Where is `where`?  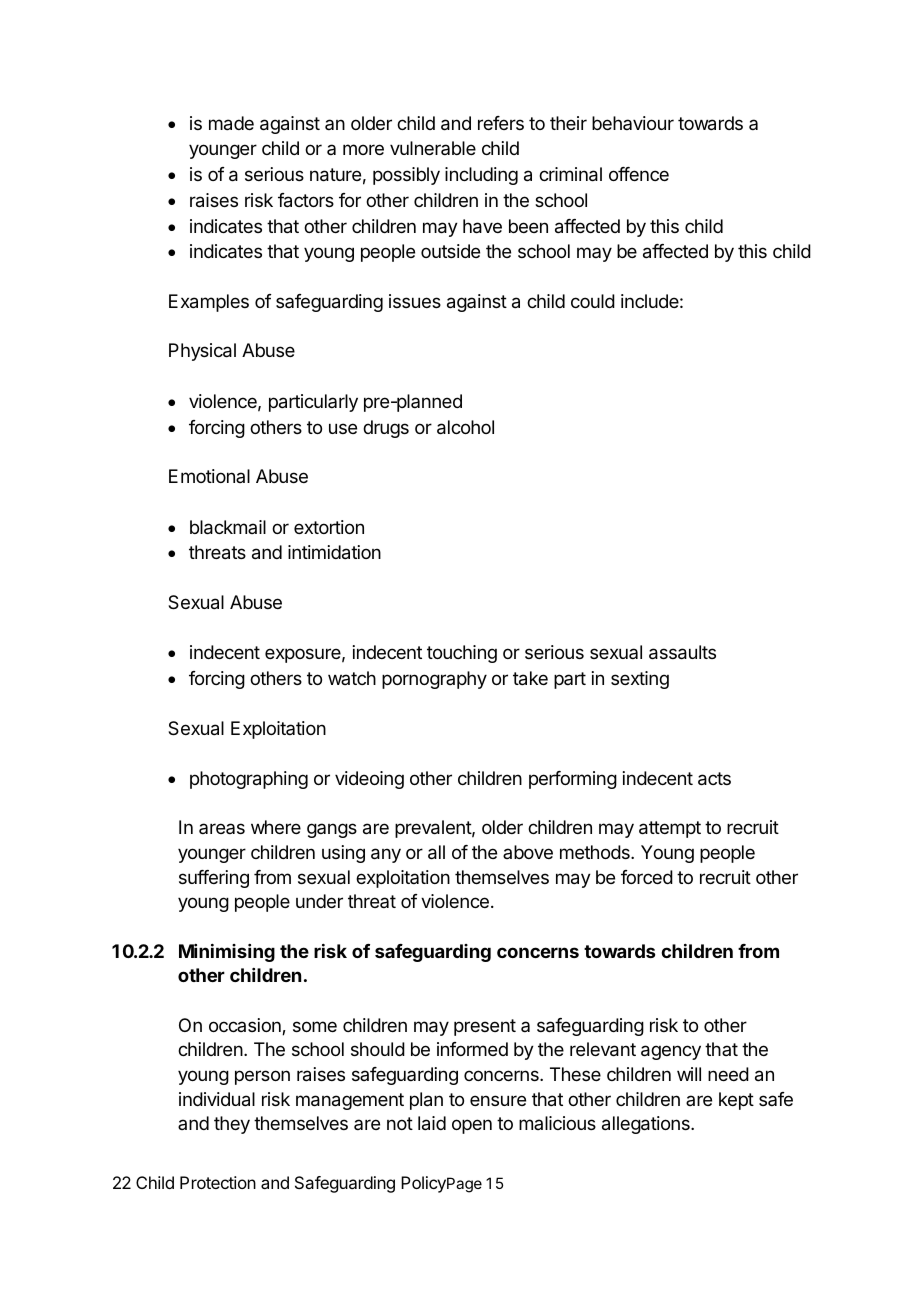 where is located at coordinates (276, 827).
